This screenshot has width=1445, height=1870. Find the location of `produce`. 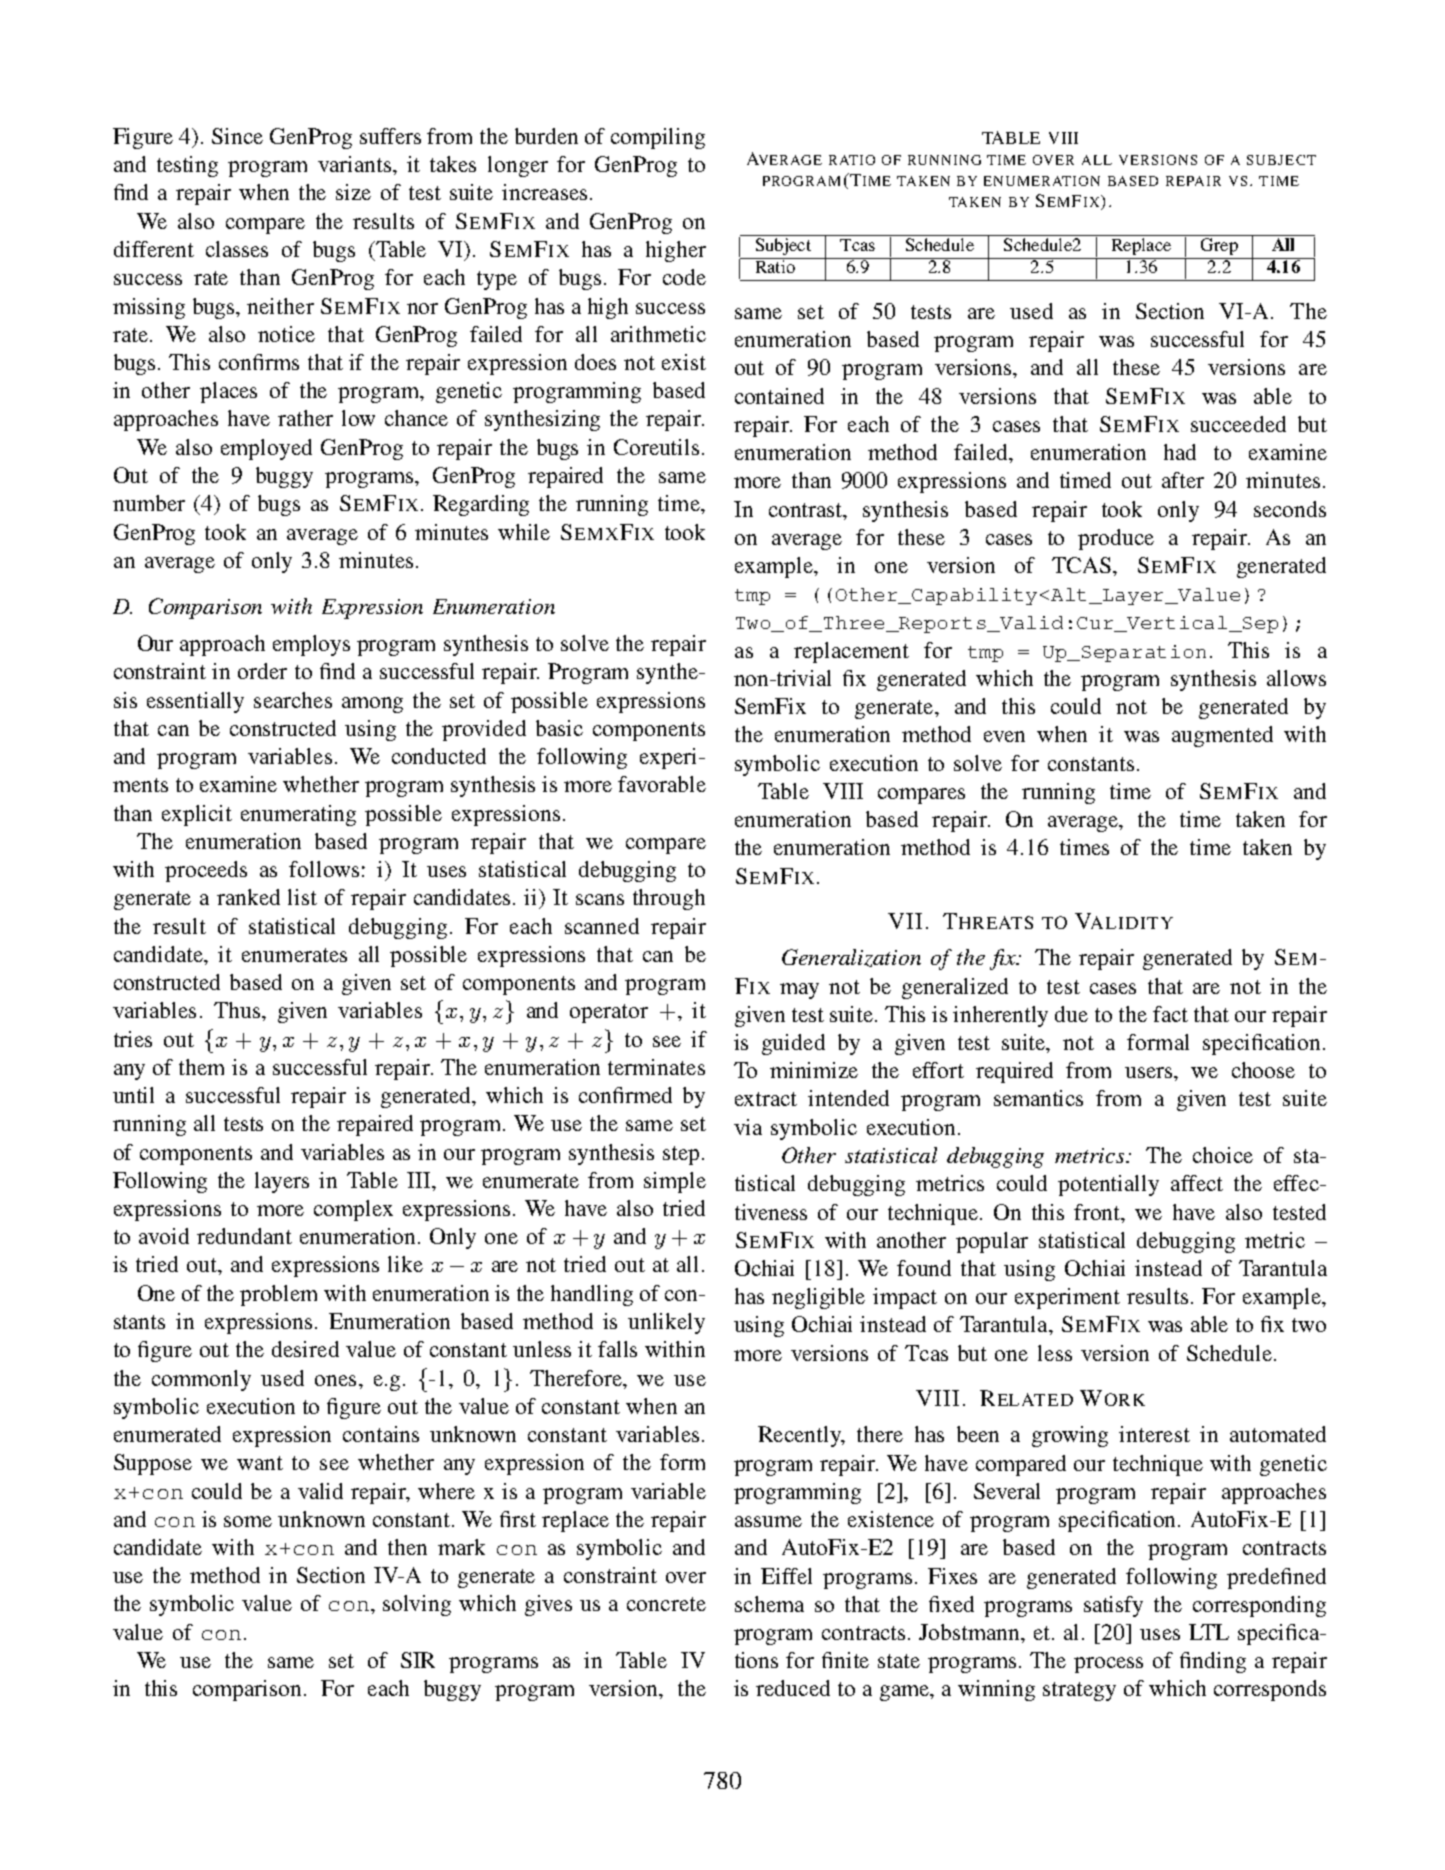

produce is located at coordinates (1116, 539).
